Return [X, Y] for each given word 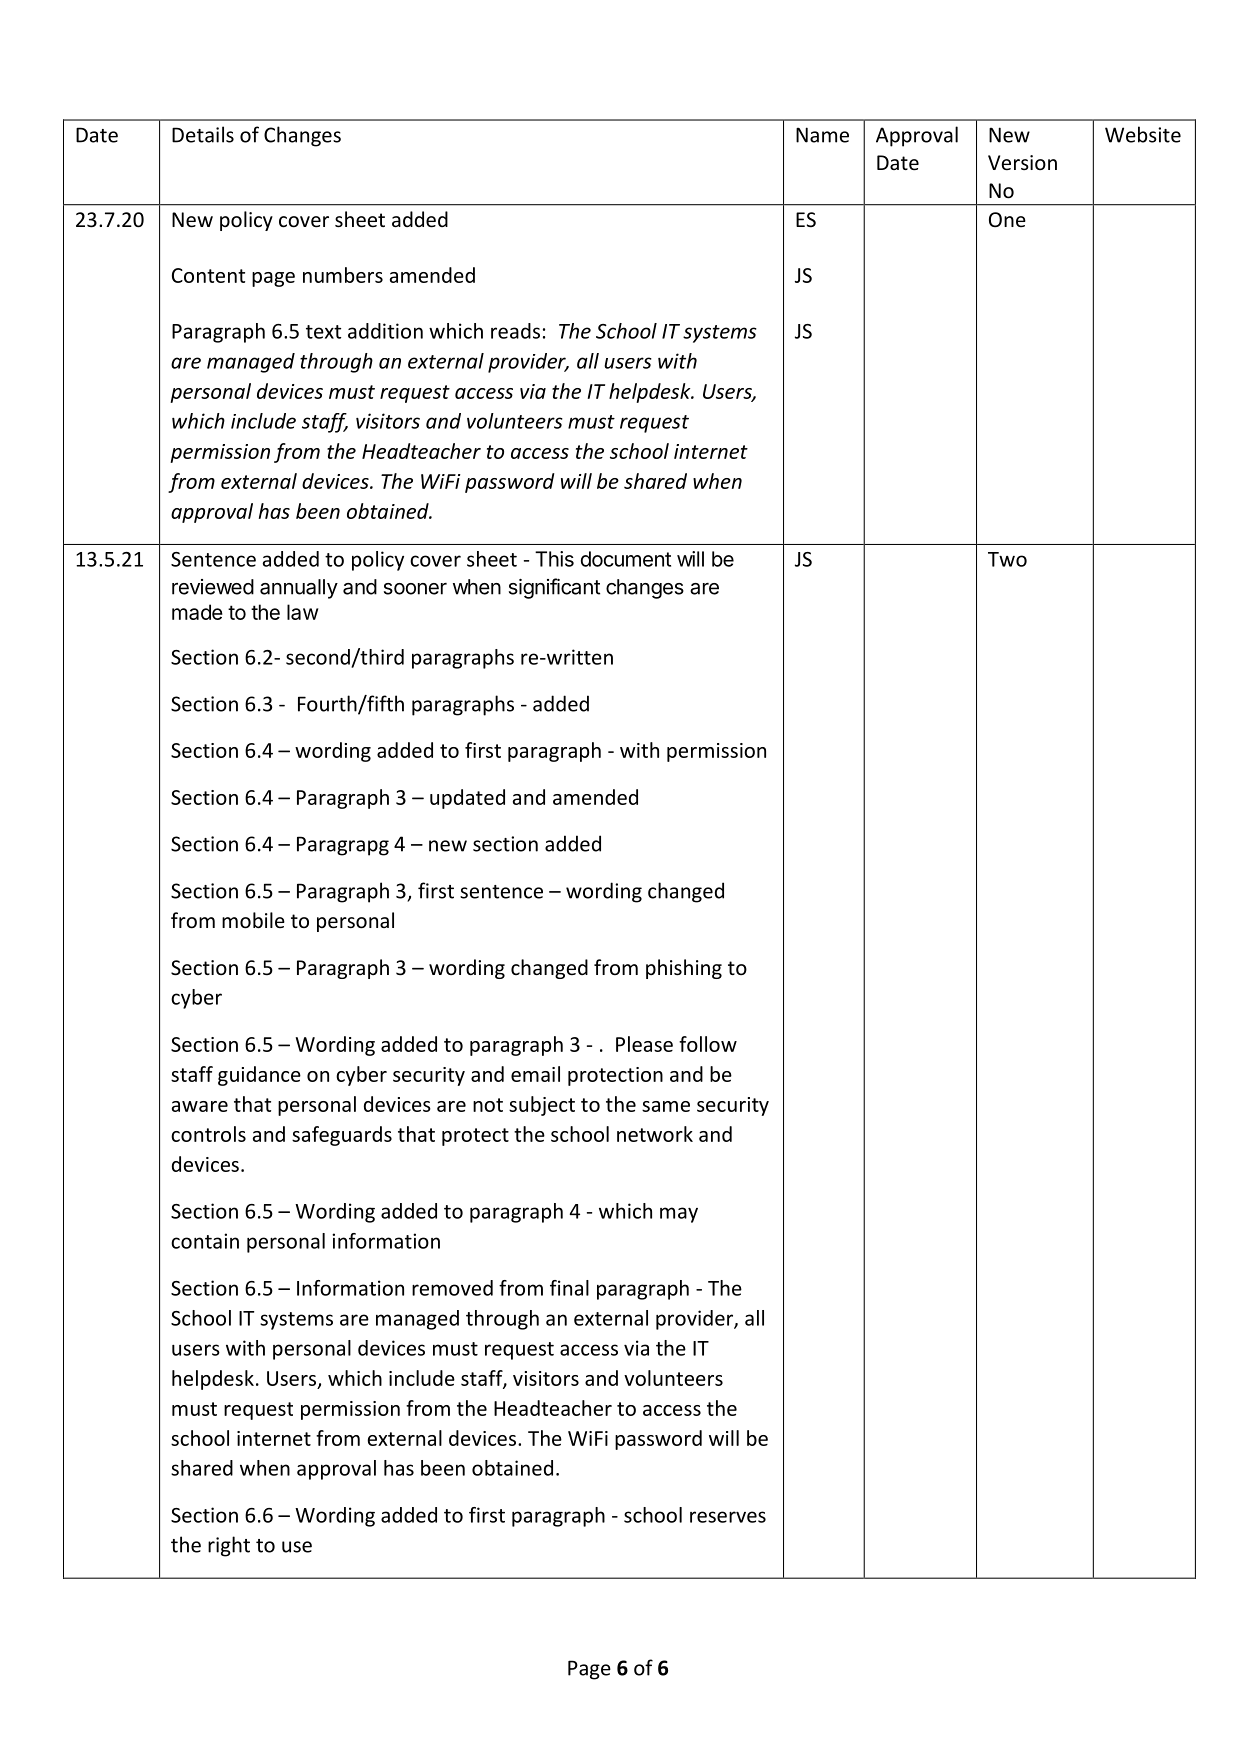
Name [822, 135]
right [229, 1546]
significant [554, 588]
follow [708, 1044]
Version [1022, 163]
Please [644, 1044]
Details [203, 134]
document [626, 559]
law [303, 612]
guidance [259, 1076]
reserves [728, 1517]
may [679, 1215]
